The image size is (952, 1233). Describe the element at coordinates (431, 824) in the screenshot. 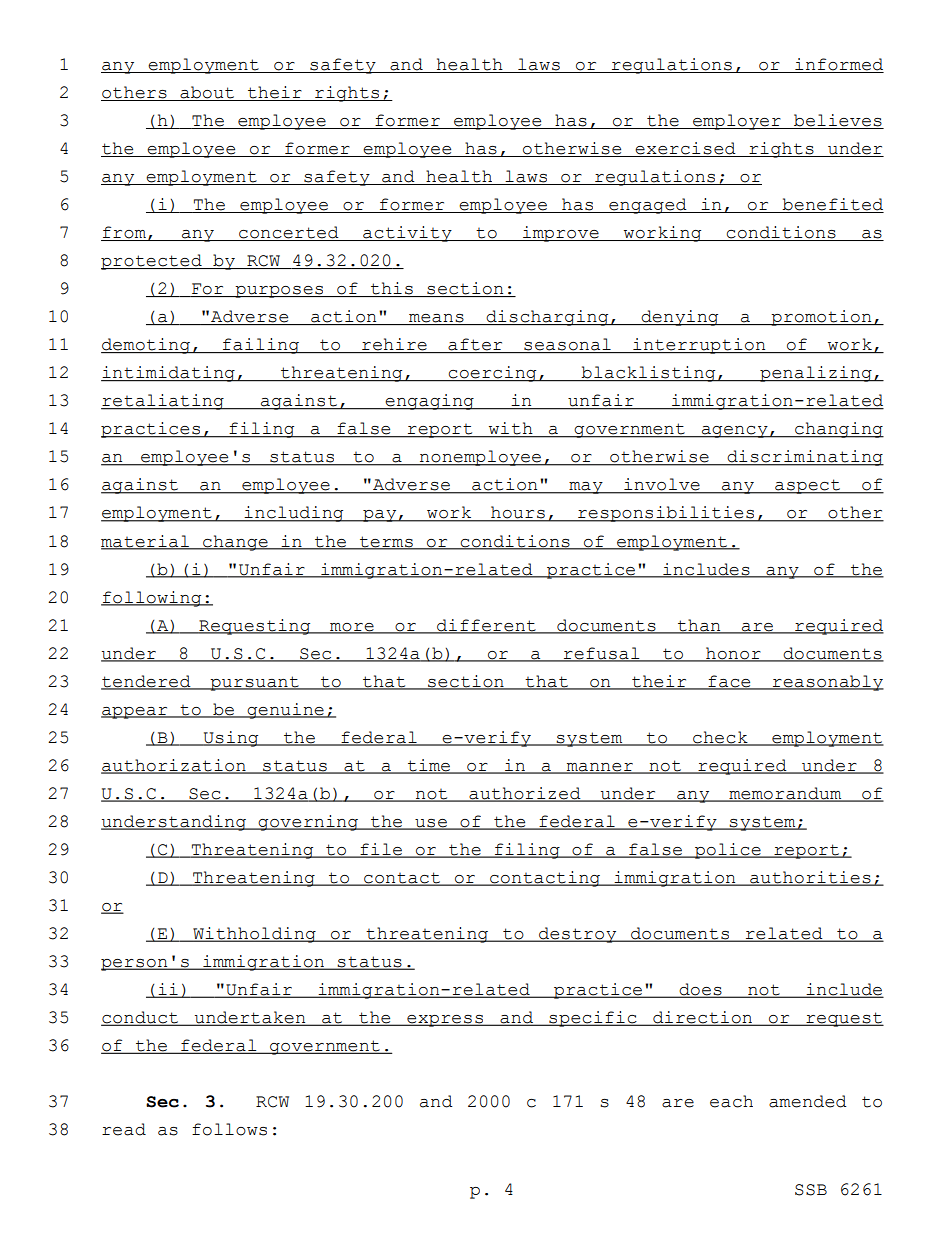

I see `use` at that location.
